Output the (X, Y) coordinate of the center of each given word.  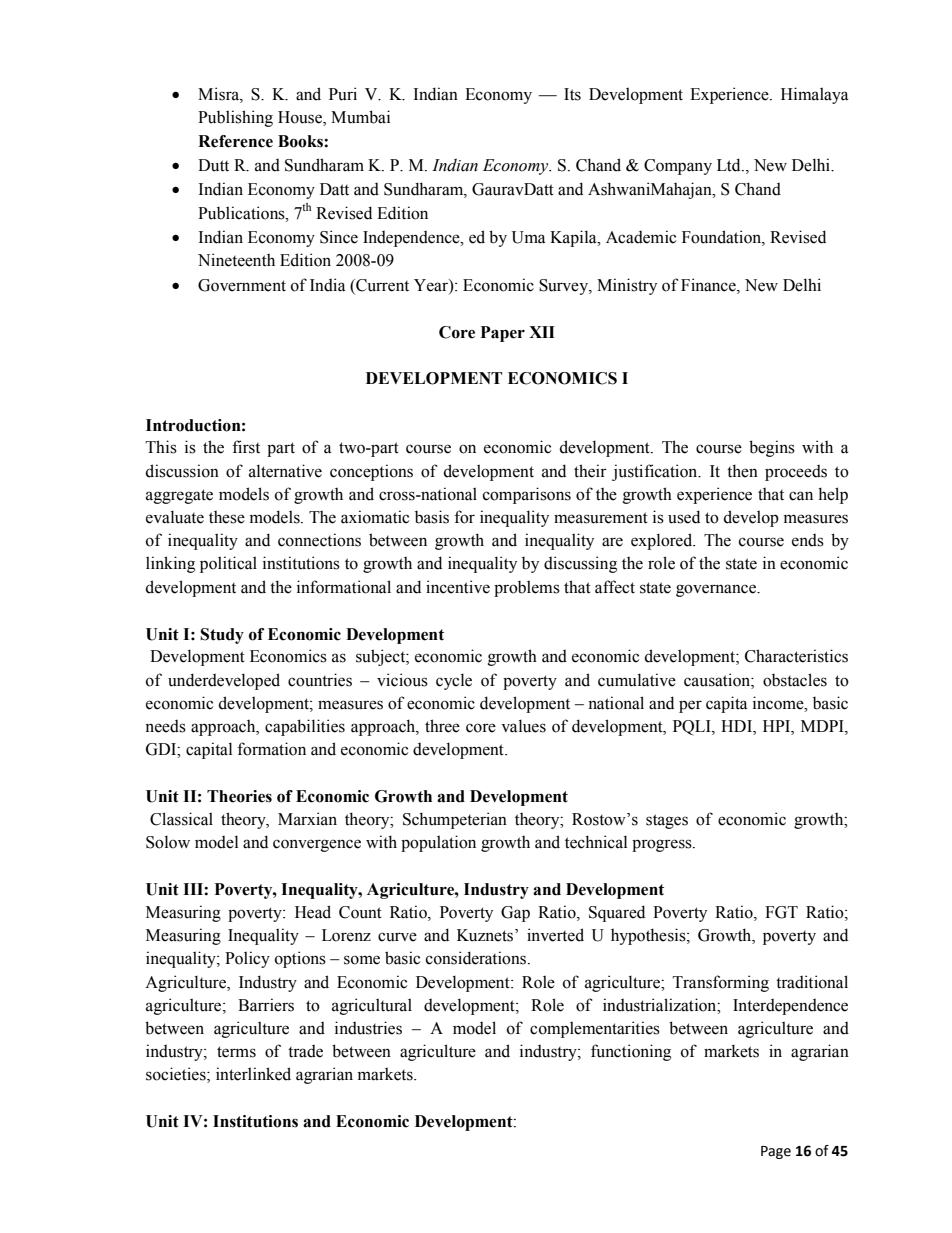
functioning (631, 1052)
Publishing (235, 118)
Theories (239, 796)
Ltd (730, 165)
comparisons (527, 495)
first (246, 447)
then (742, 471)
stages (667, 821)
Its (572, 94)
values (523, 726)
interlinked (253, 1074)
